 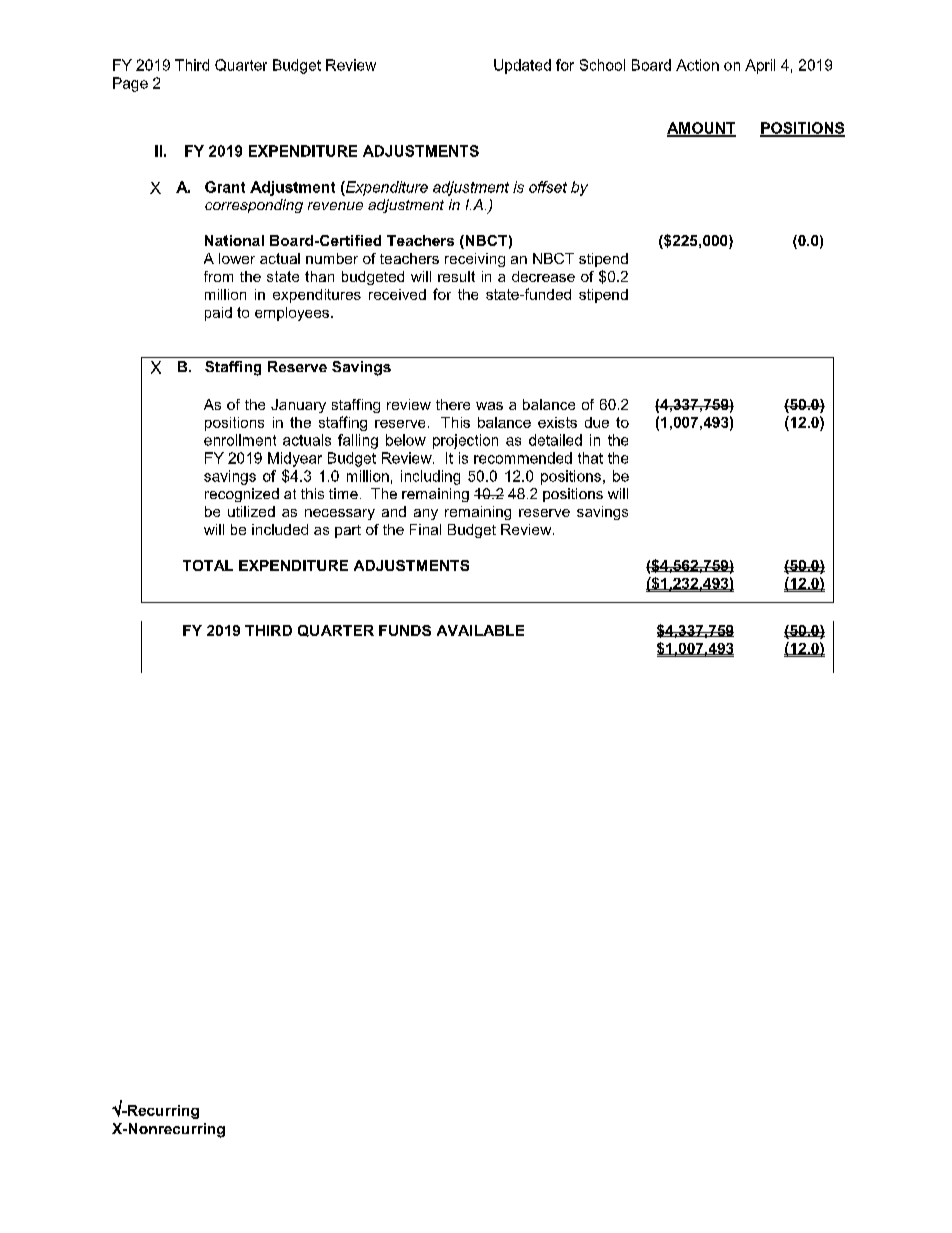 What do you see at coordinates (130, 84) in the screenshot?
I see `Page` at bounding box center [130, 84].
